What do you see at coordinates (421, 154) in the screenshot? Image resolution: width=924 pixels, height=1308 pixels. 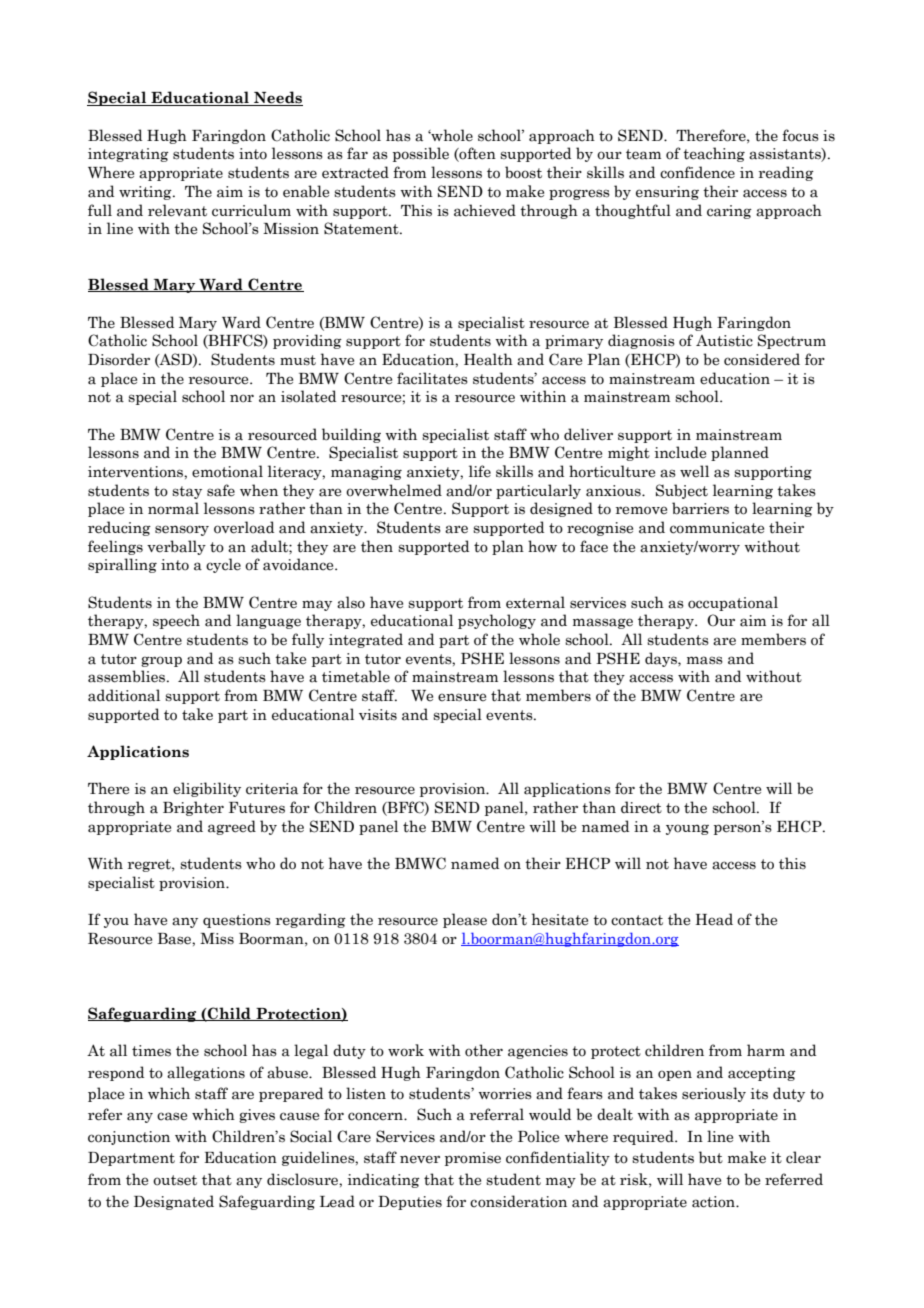 I see `possible` at bounding box center [421, 154].
